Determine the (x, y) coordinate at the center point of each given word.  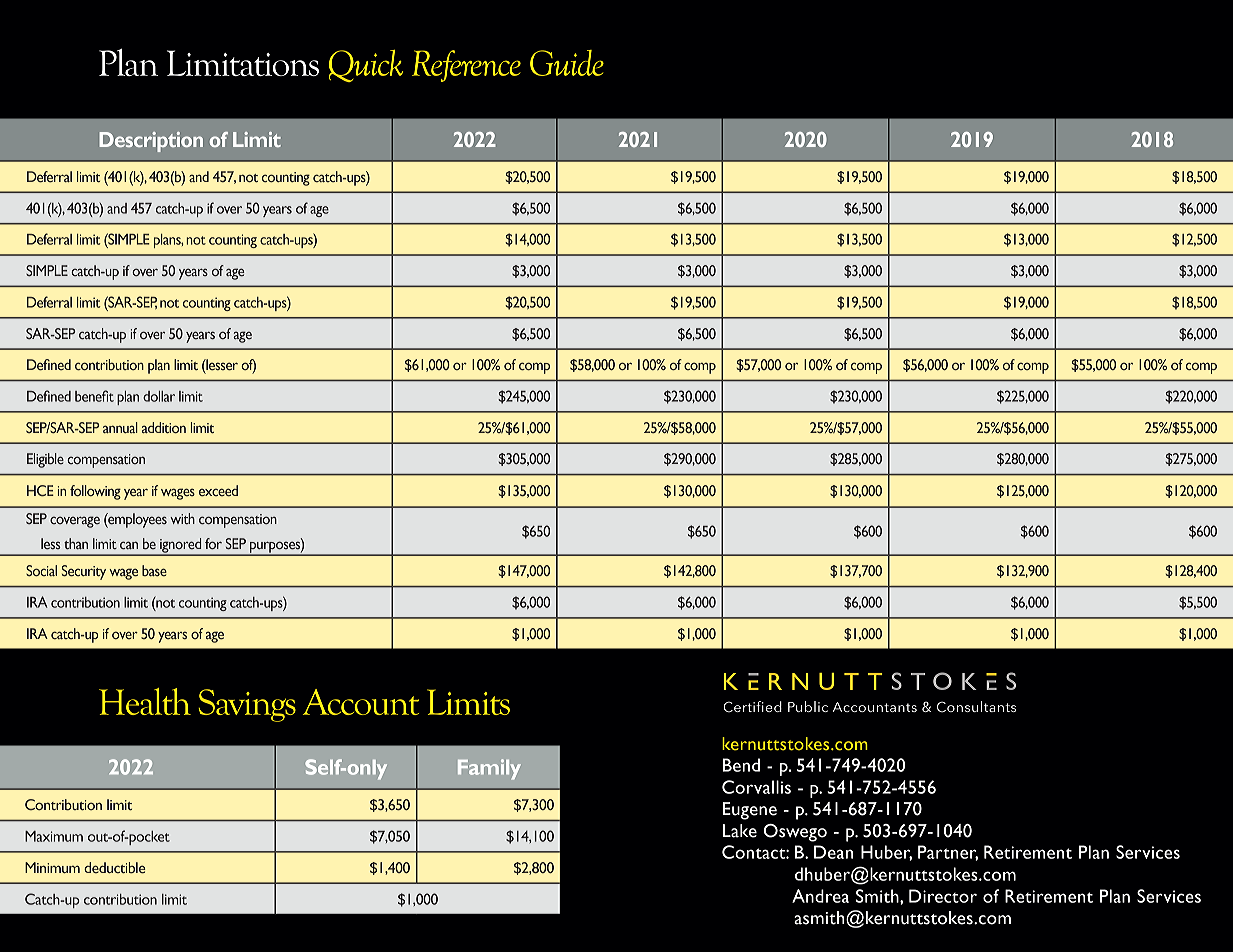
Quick (366, 66)
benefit (94, 396)
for (213, 543)
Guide (567, 63)
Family (489, 769)
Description (151, 142)
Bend (741, 765)
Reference (466, 66)
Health (145, 701)
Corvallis (756, 787)
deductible (114, 867)
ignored (181, 546)
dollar (159, 396)
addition (164, 427)
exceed (218, 490)
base (154, 570)
